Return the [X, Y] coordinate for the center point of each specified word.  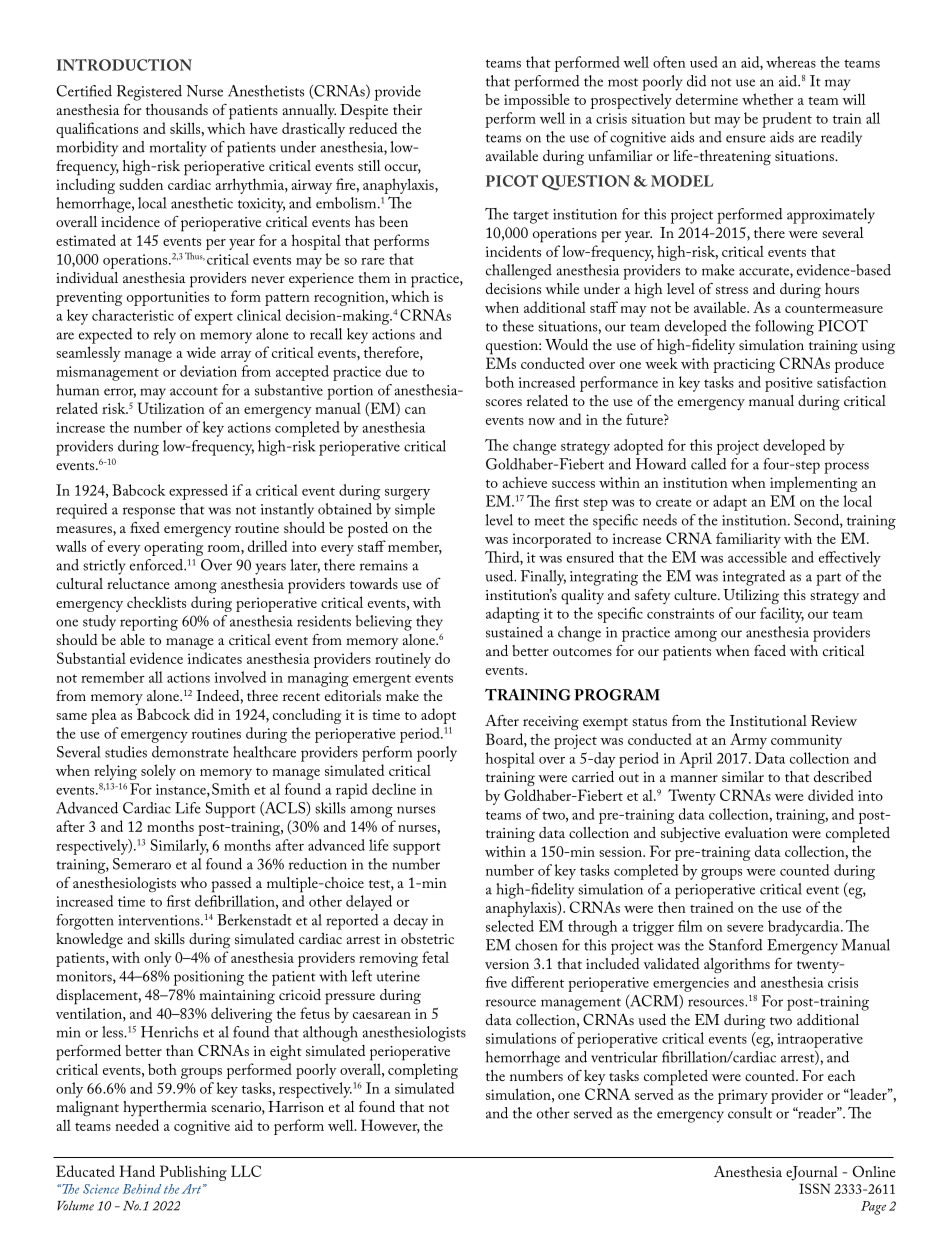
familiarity [748, 540]
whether [767, 99]
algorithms [737, 966]
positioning [209, 978]
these [518, 326]
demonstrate [190, 752]
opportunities [168, 298]
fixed [145, 527]
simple [415, 511]
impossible [537, 101]
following [784, 328]
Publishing [193, 1173]
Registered [149, 93]
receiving [551, 723]
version [507, 964]
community [806, 741]
